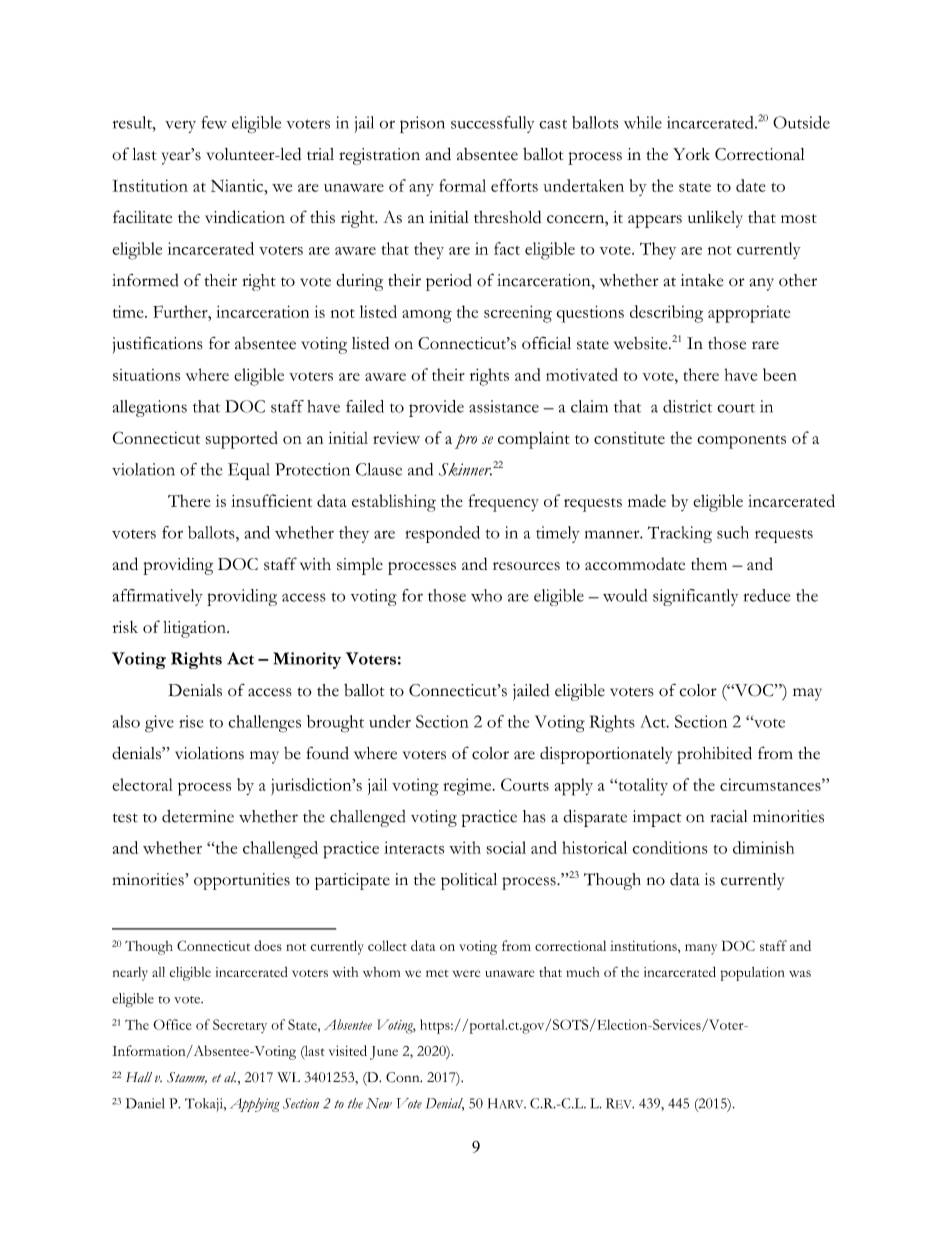 This screenshot has width=952, height=1233. Describe the element at coordinates (196, 629) in the screenshot. I see `litigation` at that location.
